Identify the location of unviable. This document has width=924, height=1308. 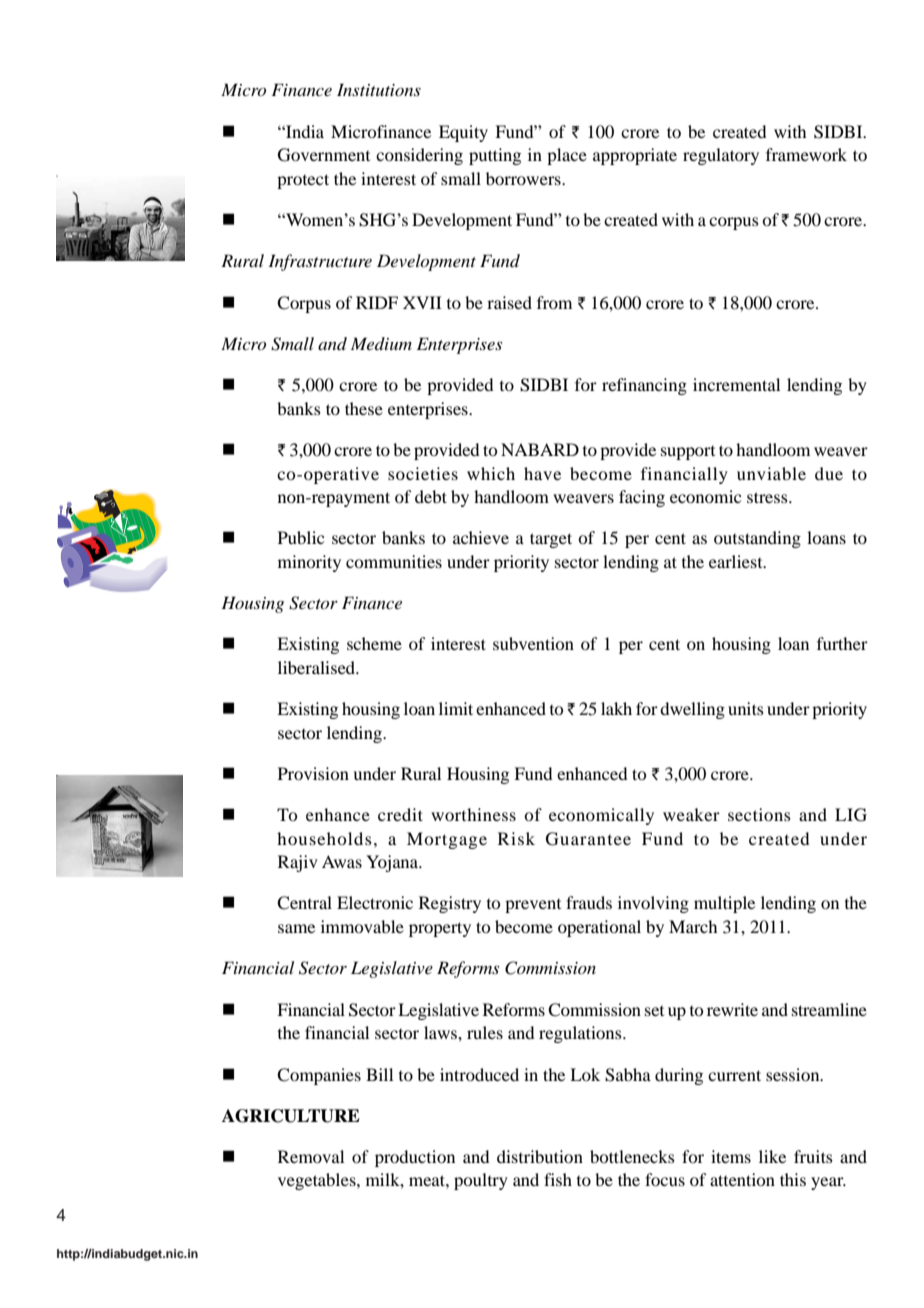
(771, 473).
